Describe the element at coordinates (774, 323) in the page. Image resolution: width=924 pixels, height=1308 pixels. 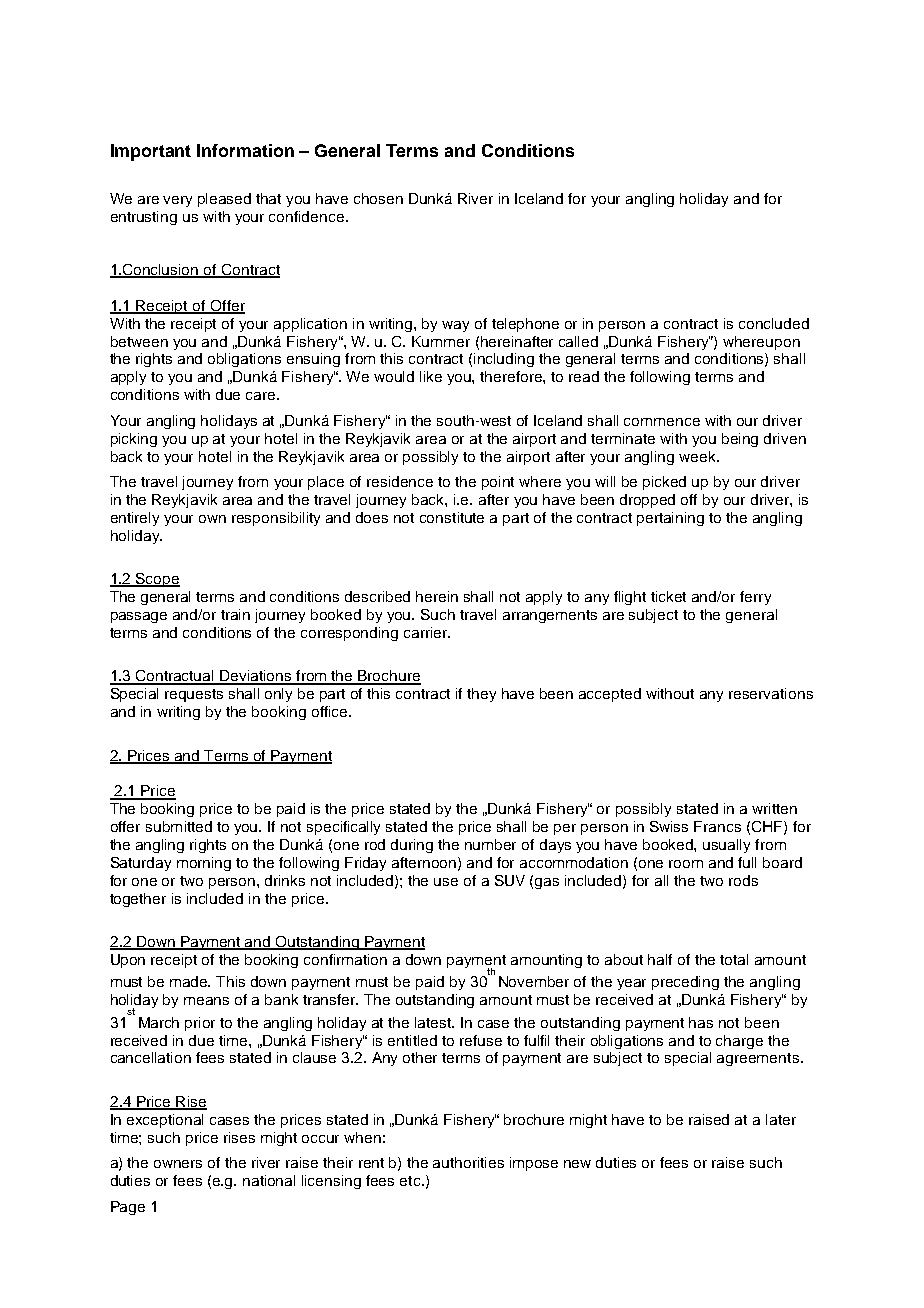
I see `concluded` at that location.
